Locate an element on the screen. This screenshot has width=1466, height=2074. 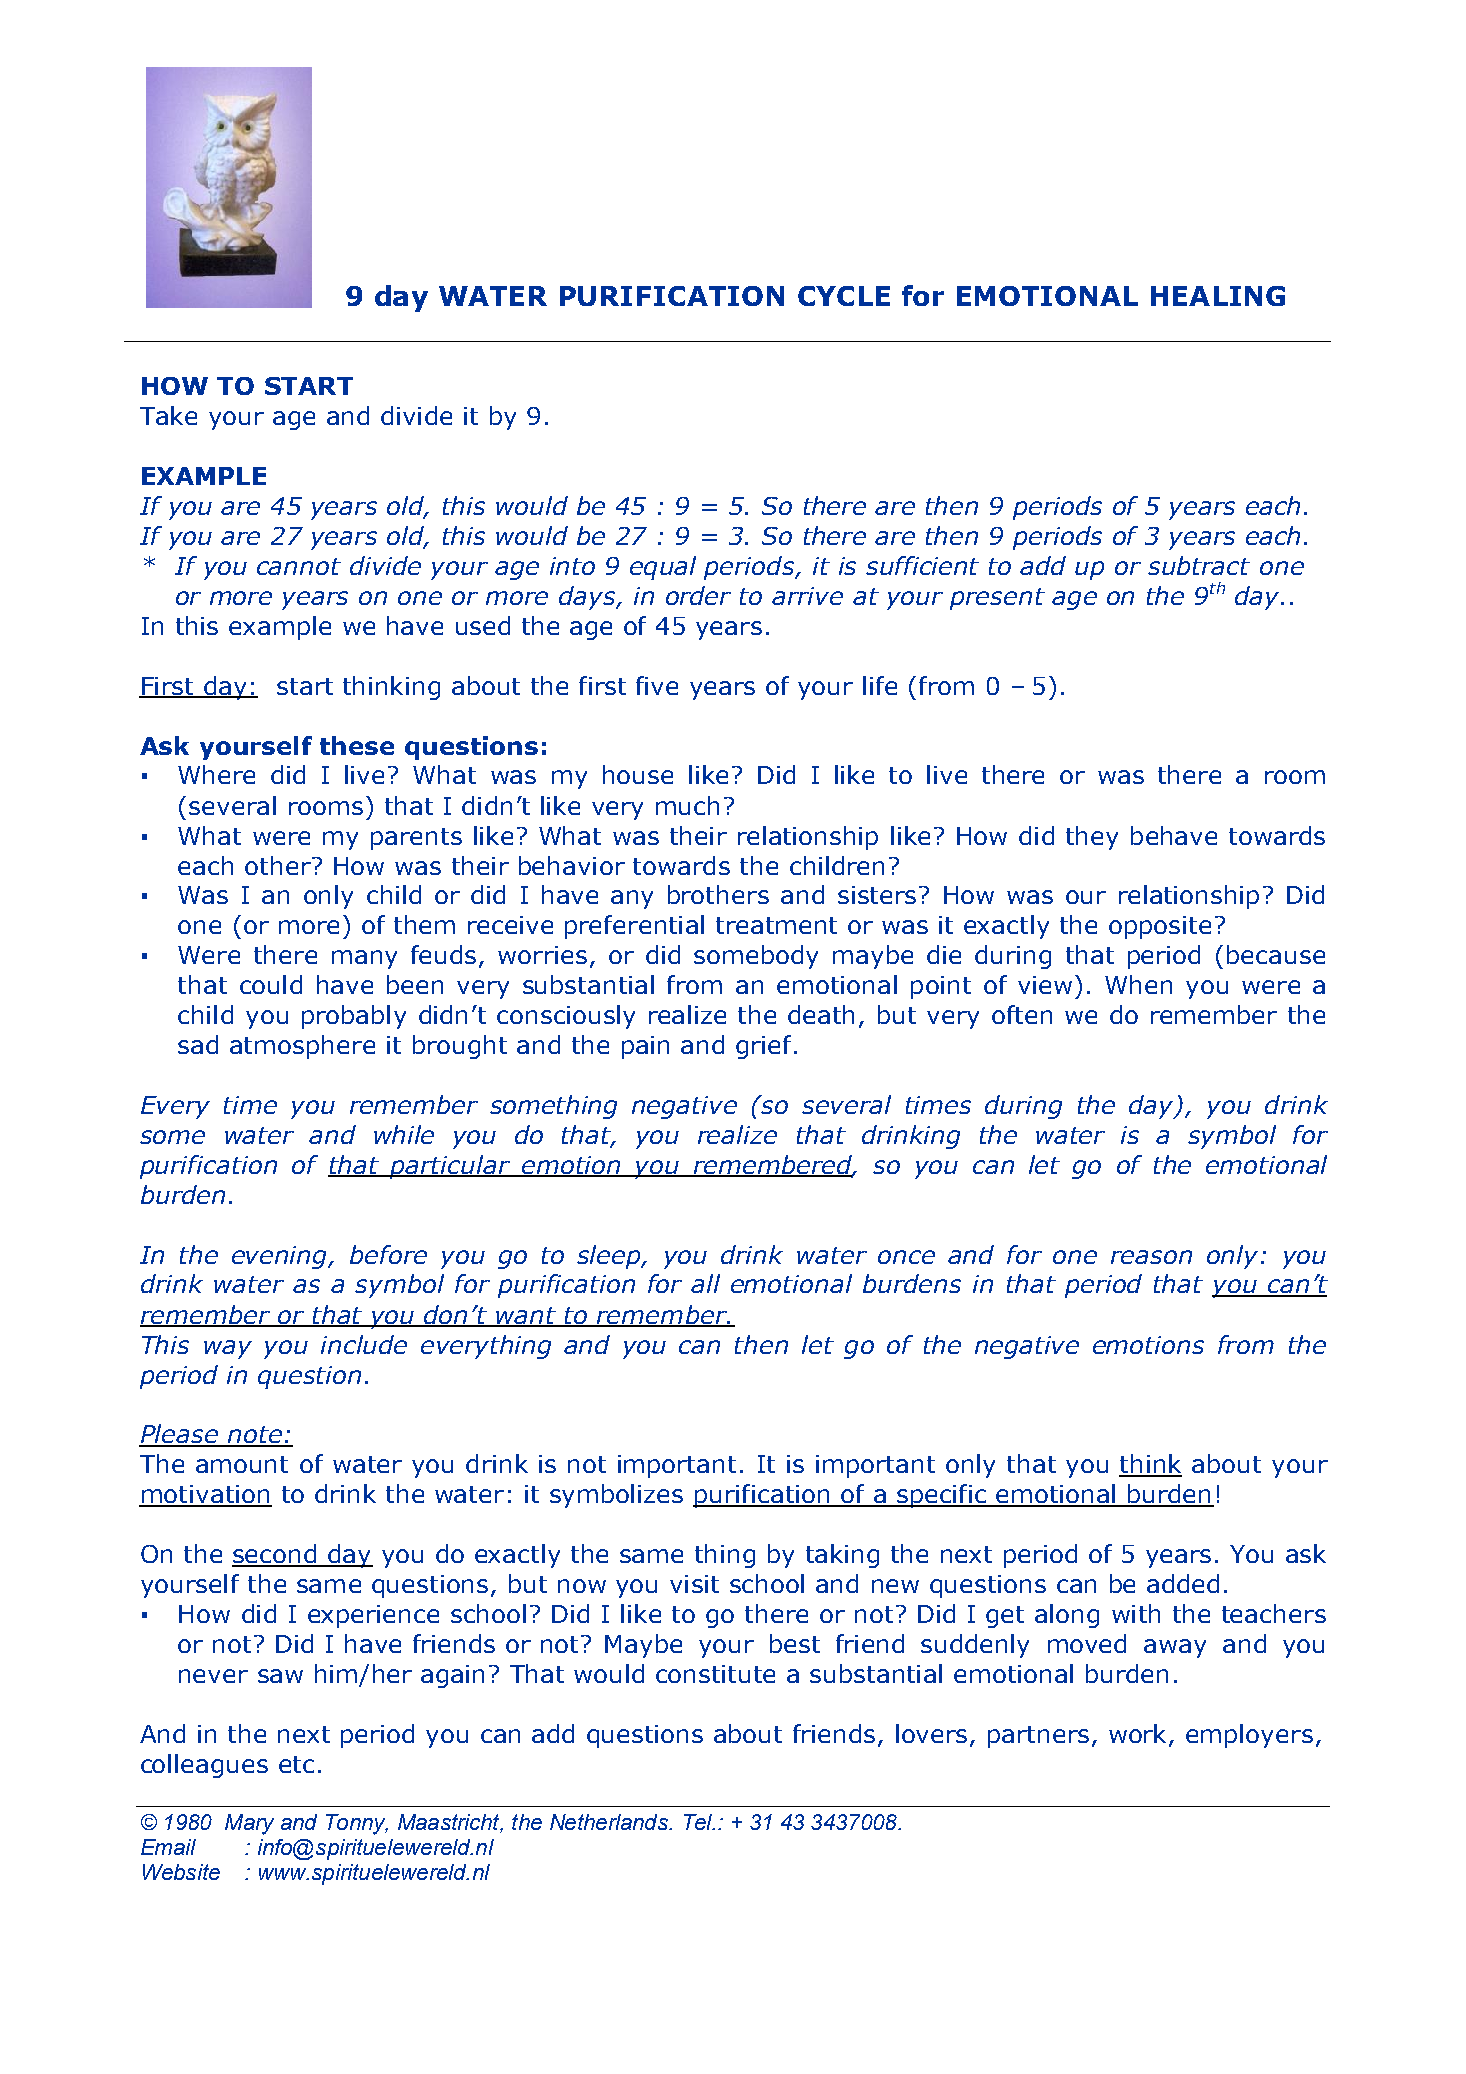
Take is located at coordinates (168, 415).
